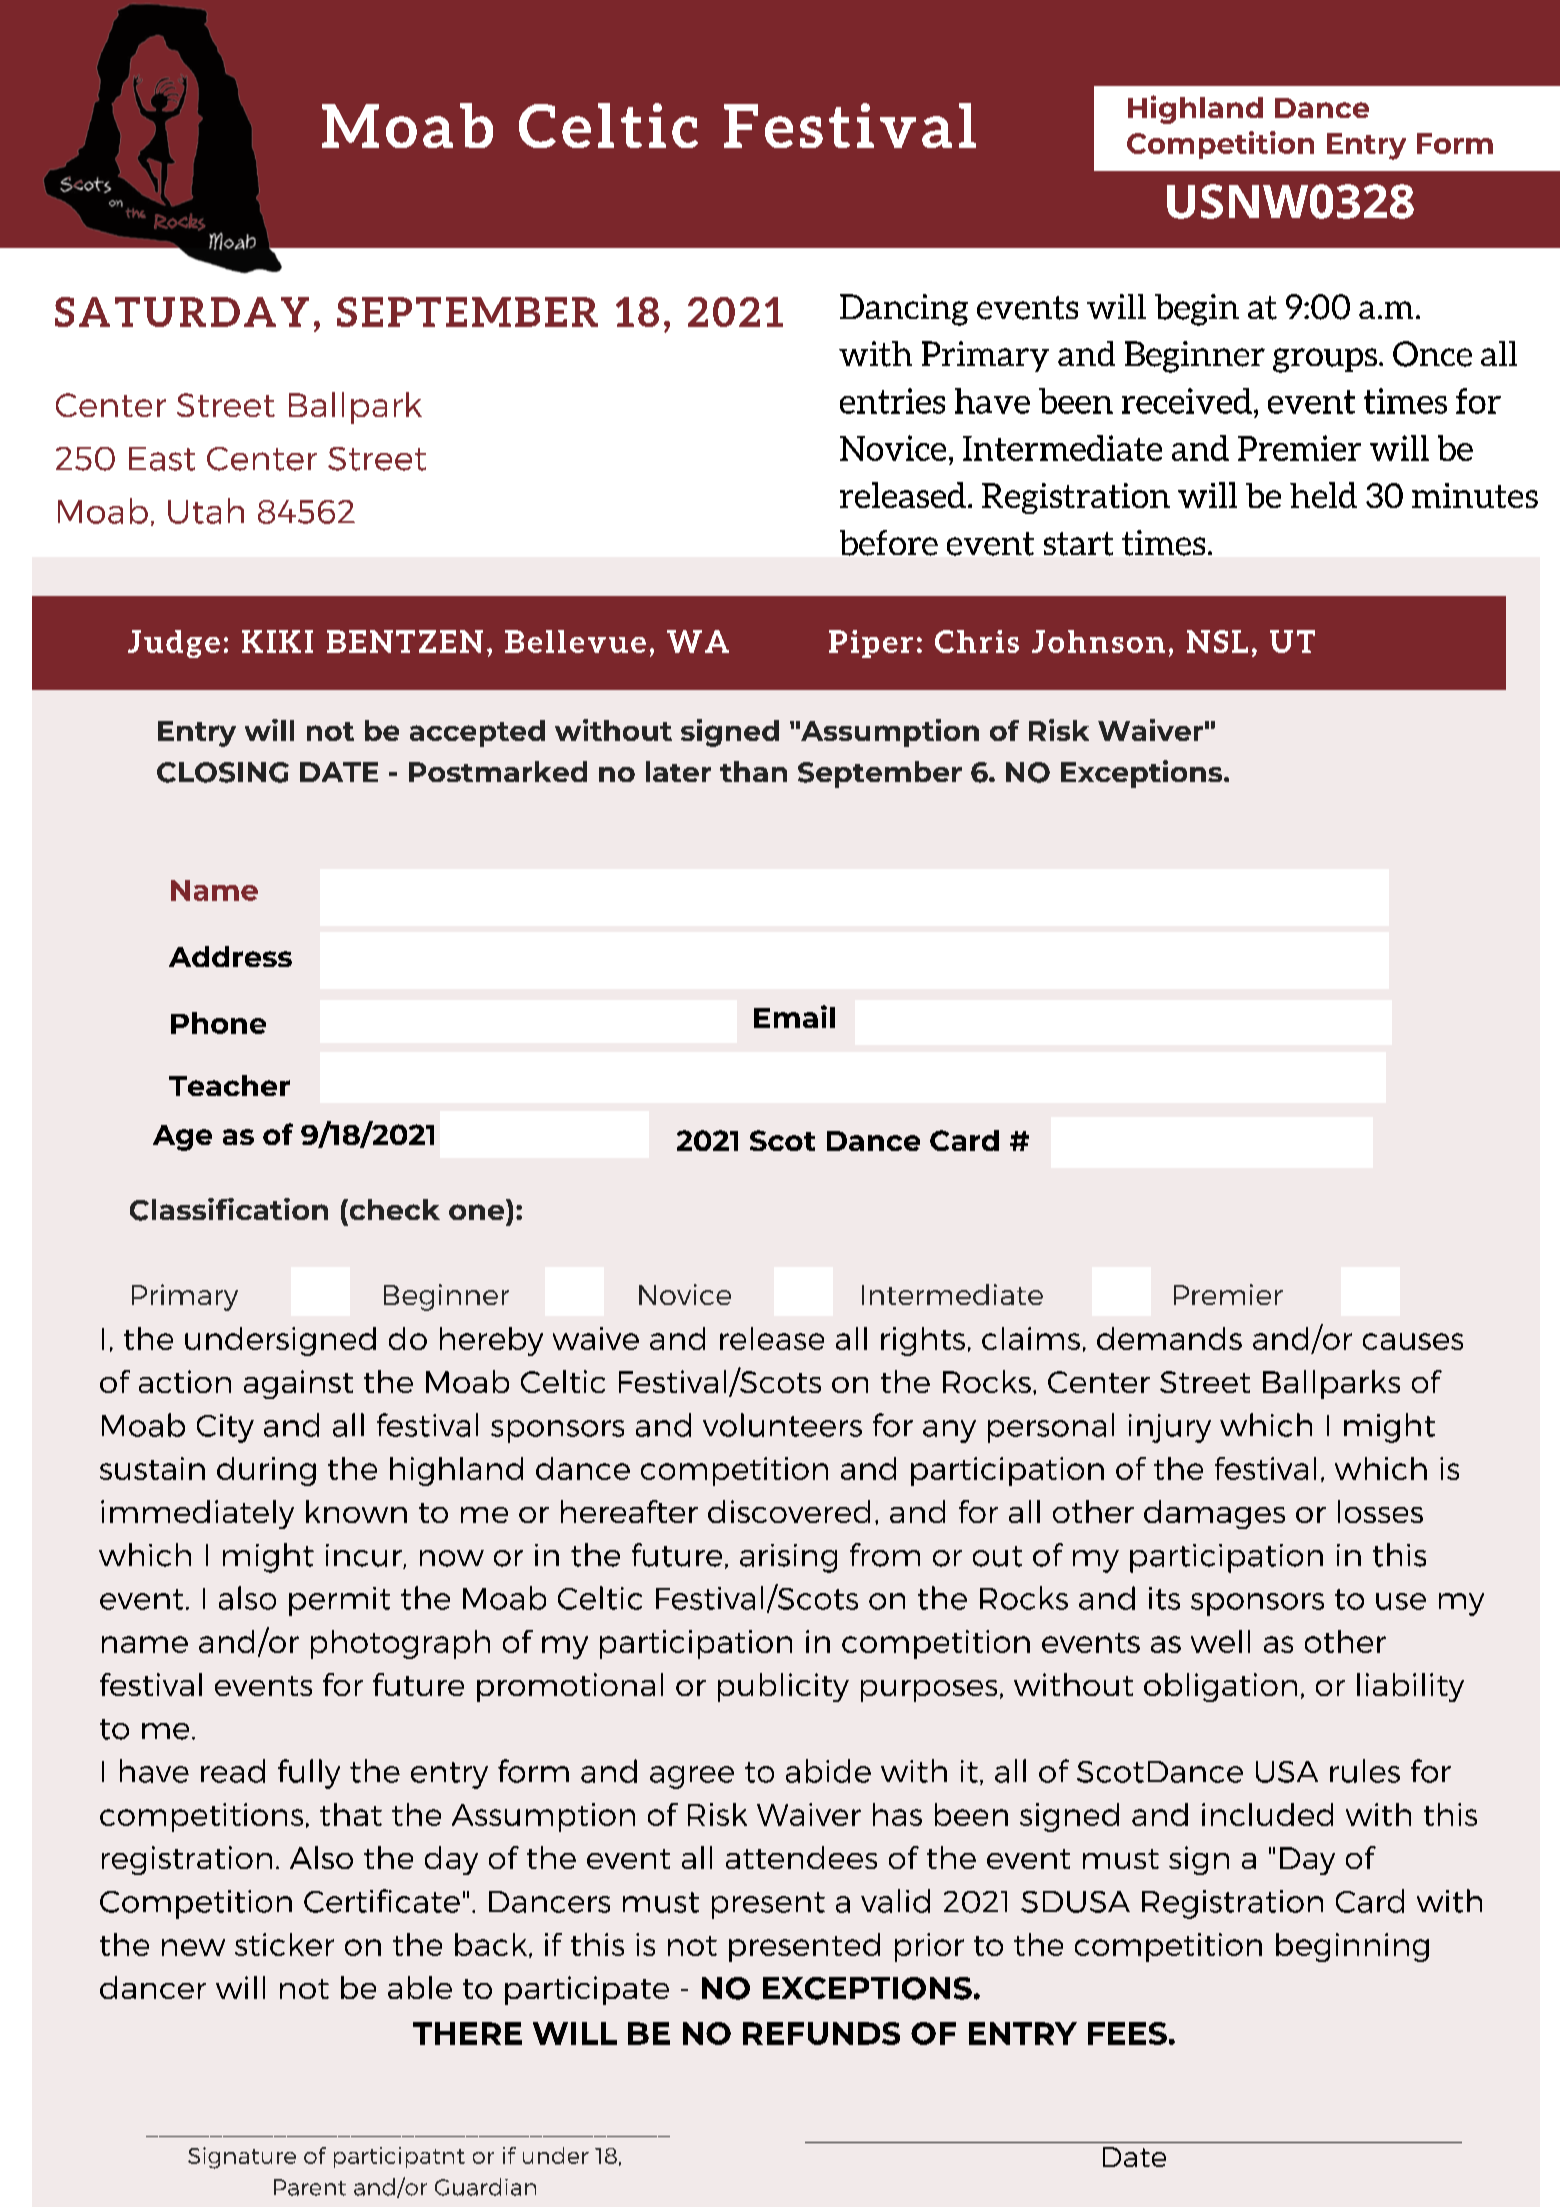 This image has width=1560, height=2207. What do you see at coordinates (365, 1556) in the image?
I see `incur` at bounding box center [365, 1556].
